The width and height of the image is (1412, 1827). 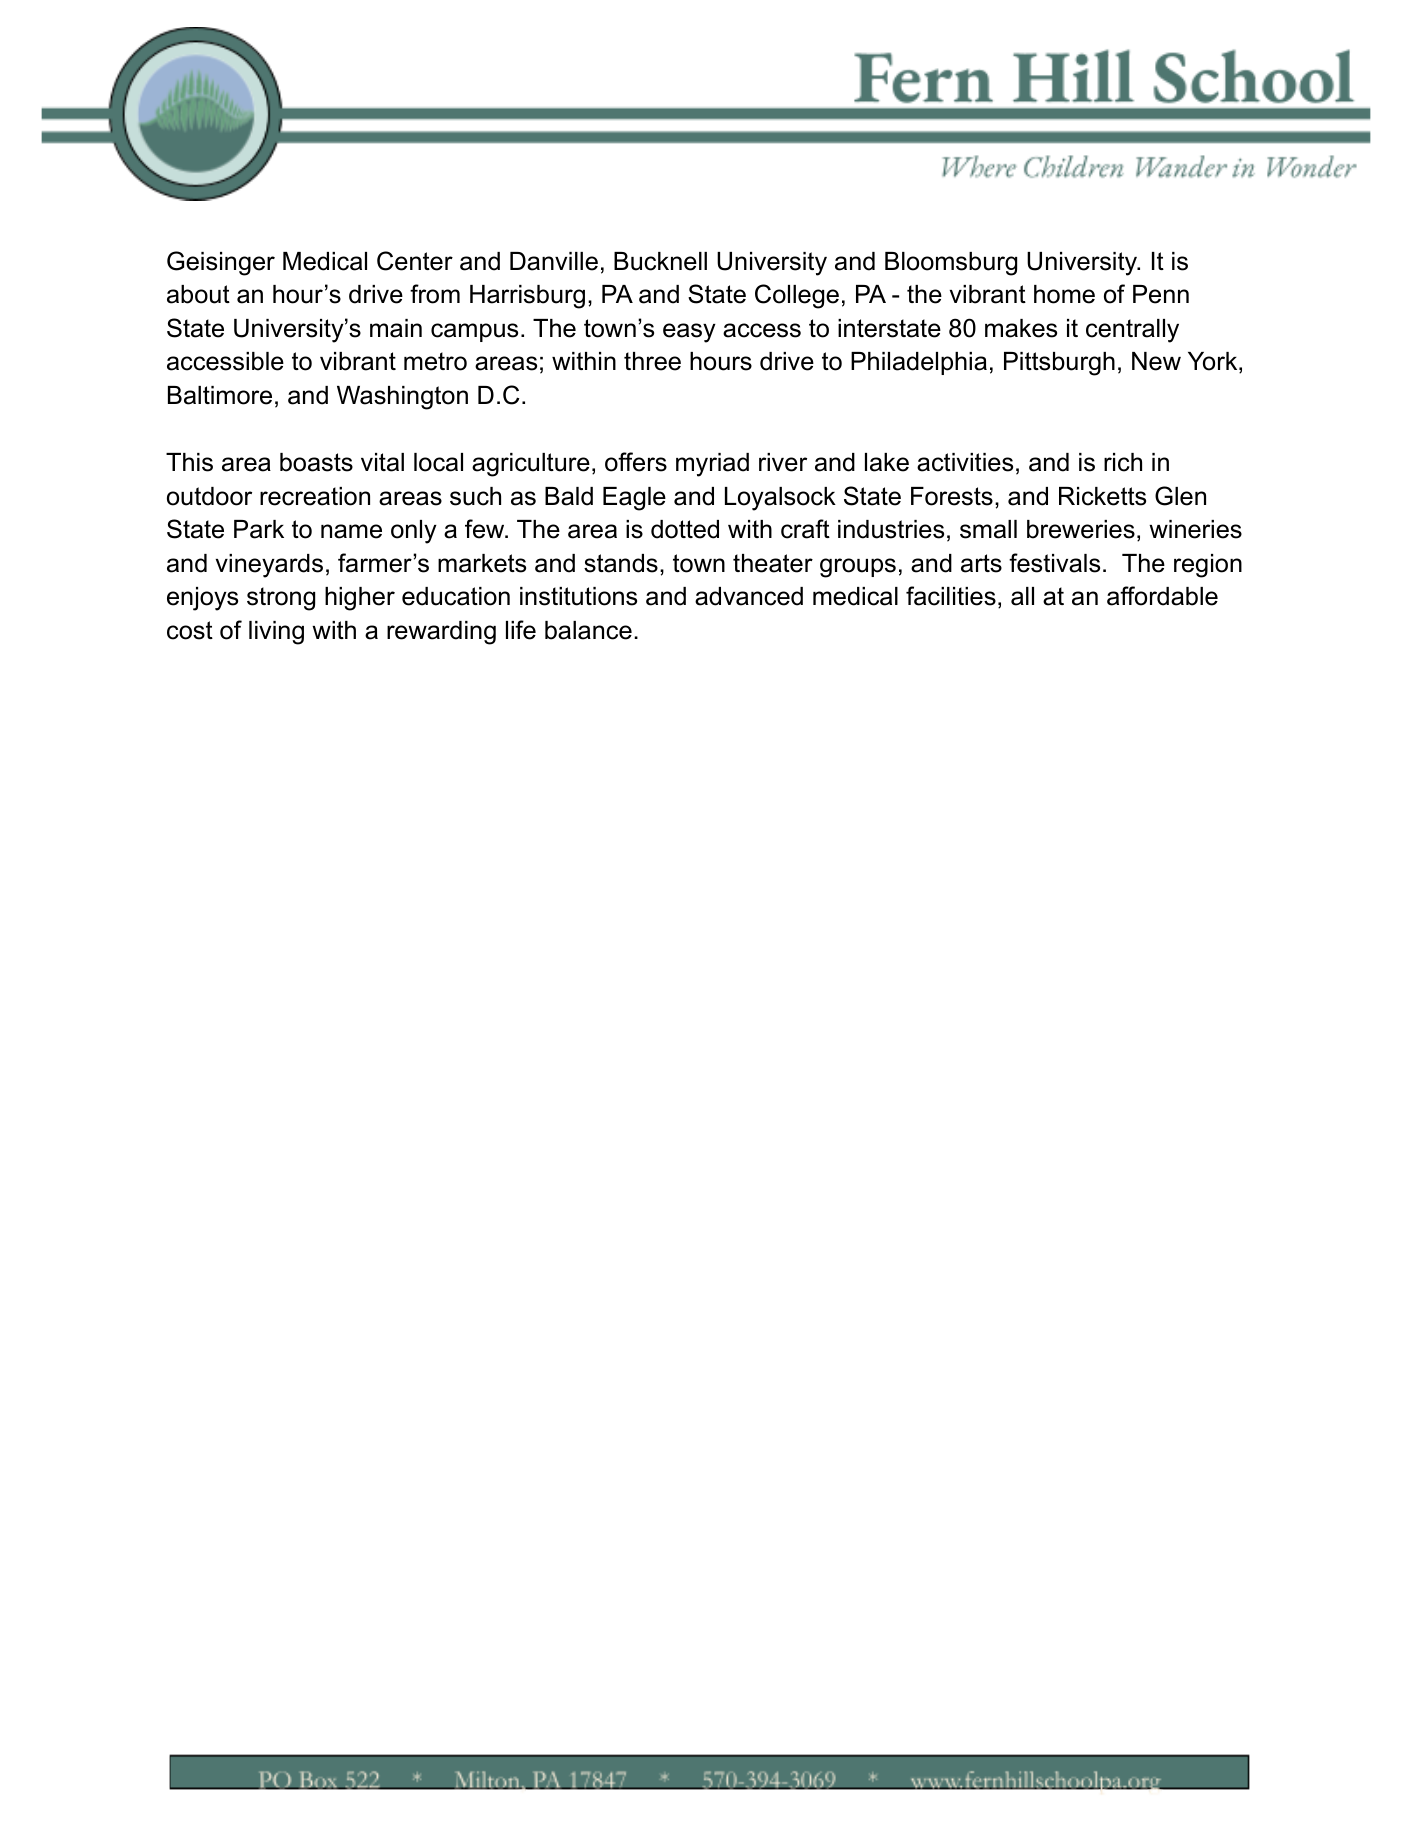 I want to click on dotted, so click(x=685, y=529).
